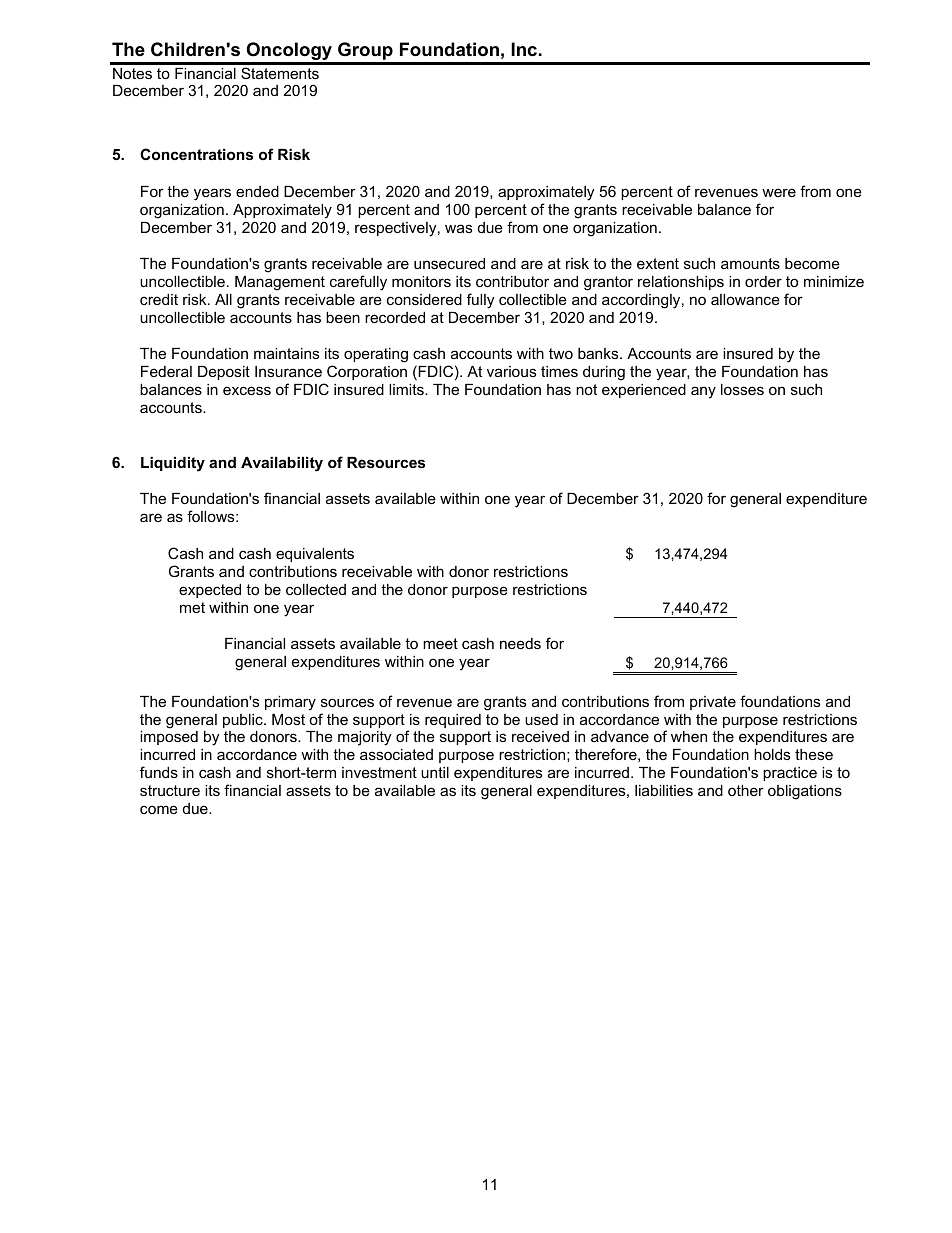 The image size is (952, 1233). What do you see at coordinates (779, 192) in the screenshot?
I see `were` at bounding box center [779, 192].
